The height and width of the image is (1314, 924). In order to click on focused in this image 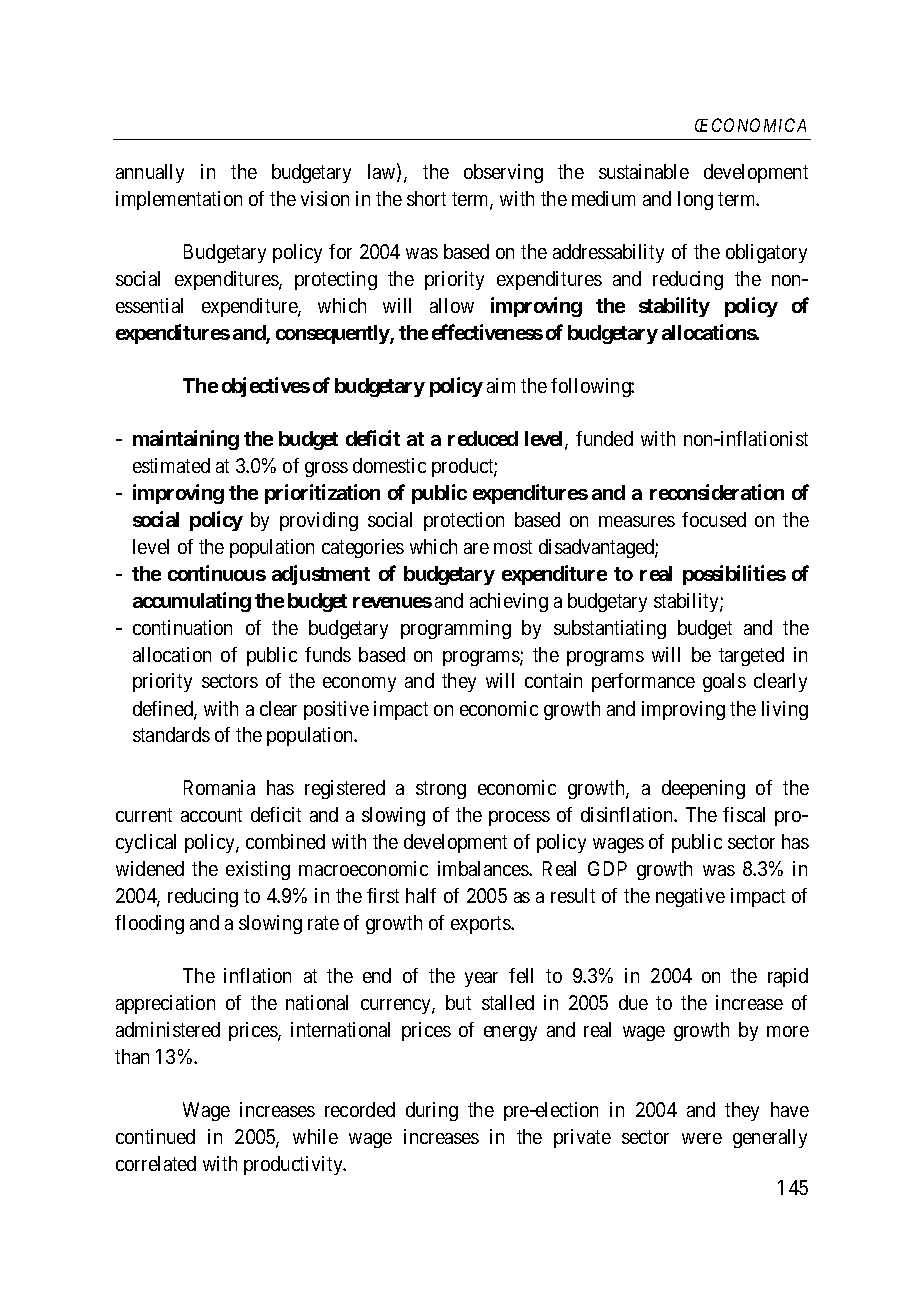, I will do `click(714, 519)`.
